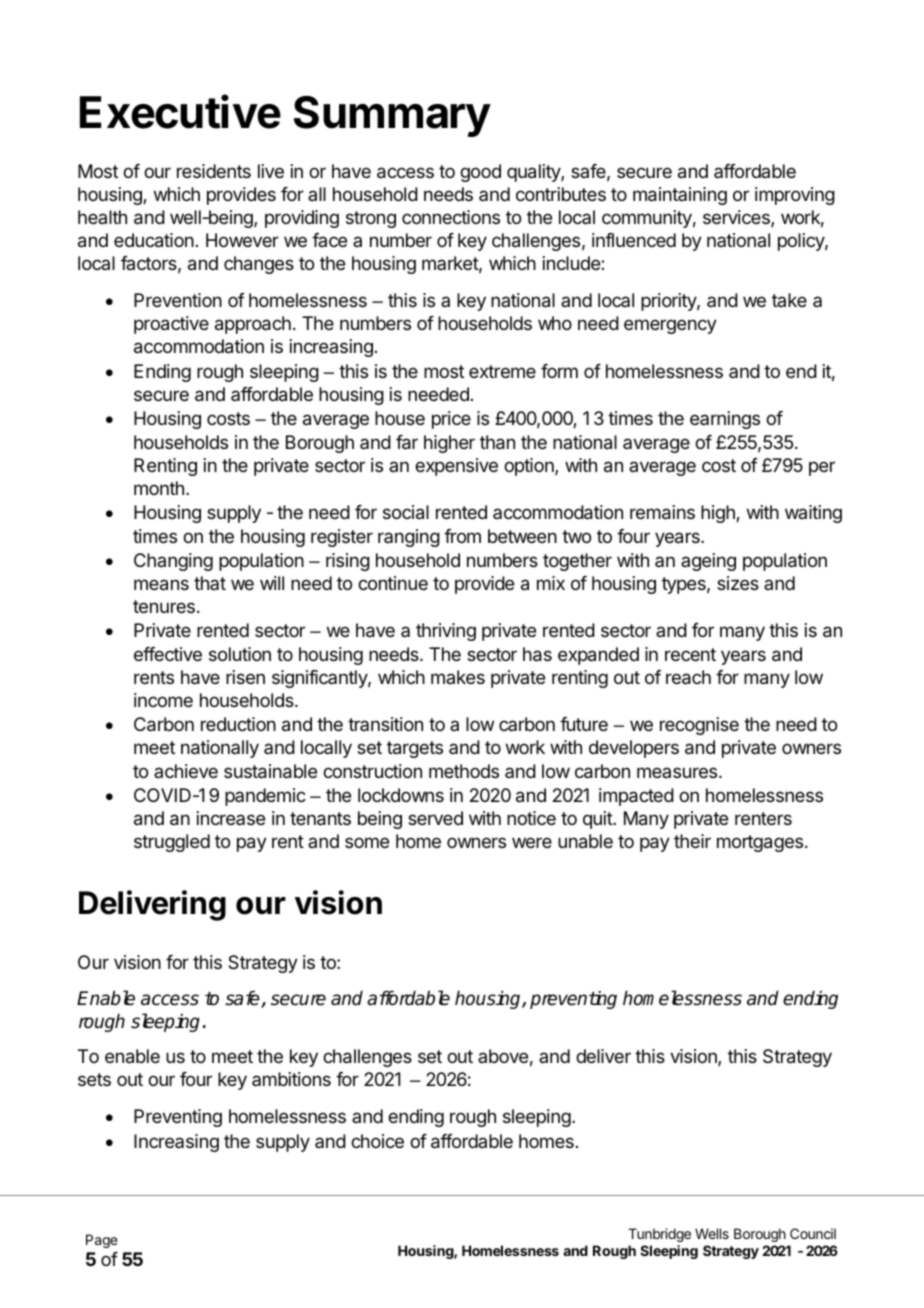 This image has width=924, height=1308. Describe the element at coordinates (680, 196) in the image. I see `maintaining` at that location.
